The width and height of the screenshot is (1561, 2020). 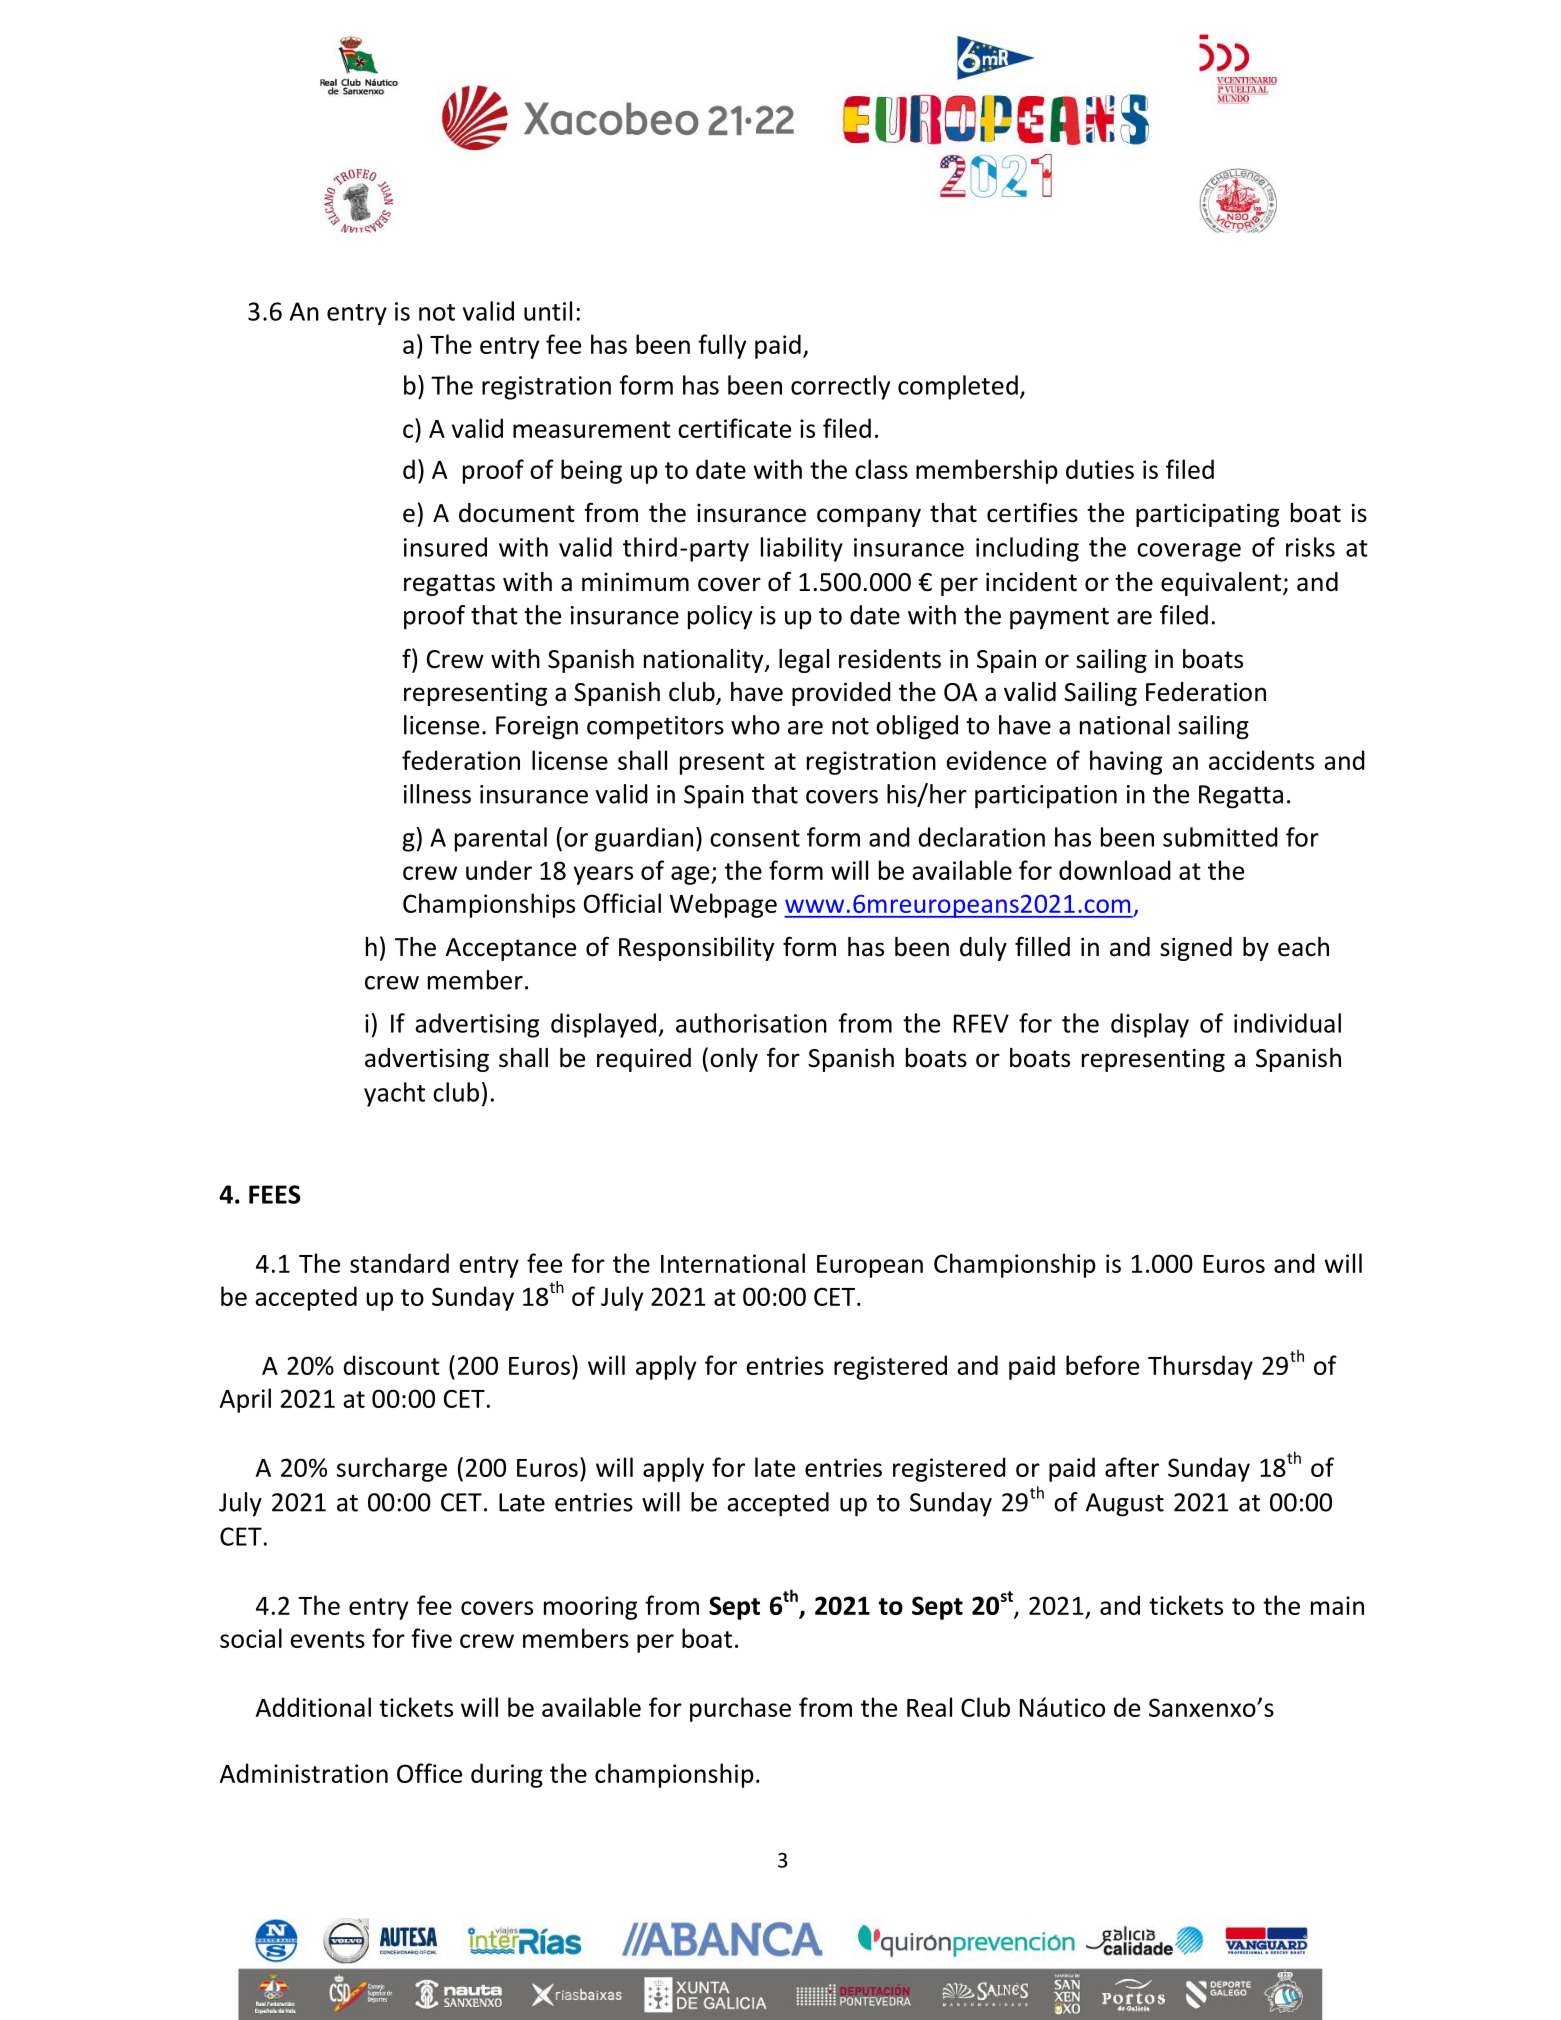 What do you see at coordinates (723, 905) in the screenshot?
I see `Webpage` at bounding box center [723, 905].
